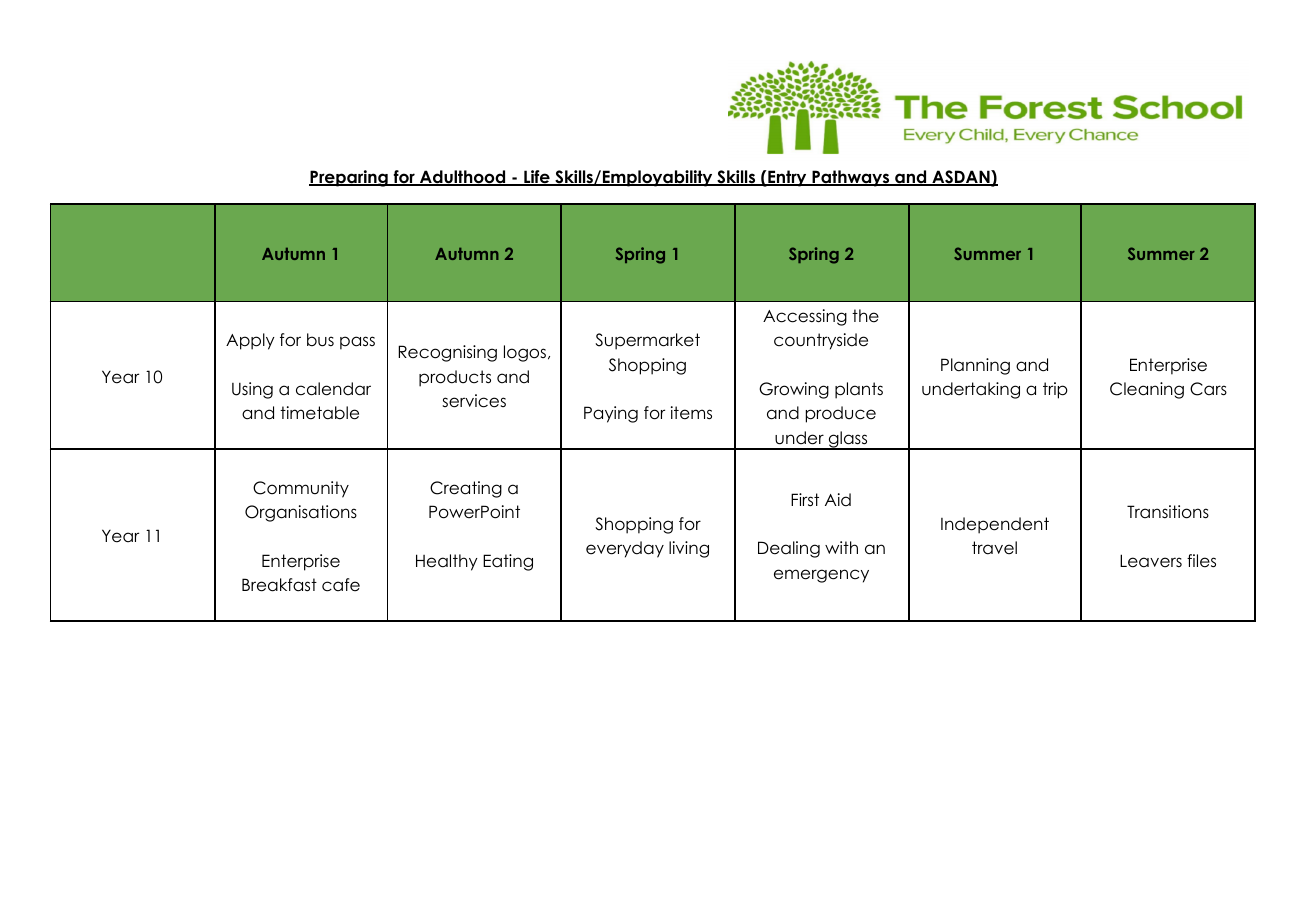  What do you see at coordinates (349, 178) in the page?
I see `Preparing` at bounding box center [349, 178].
